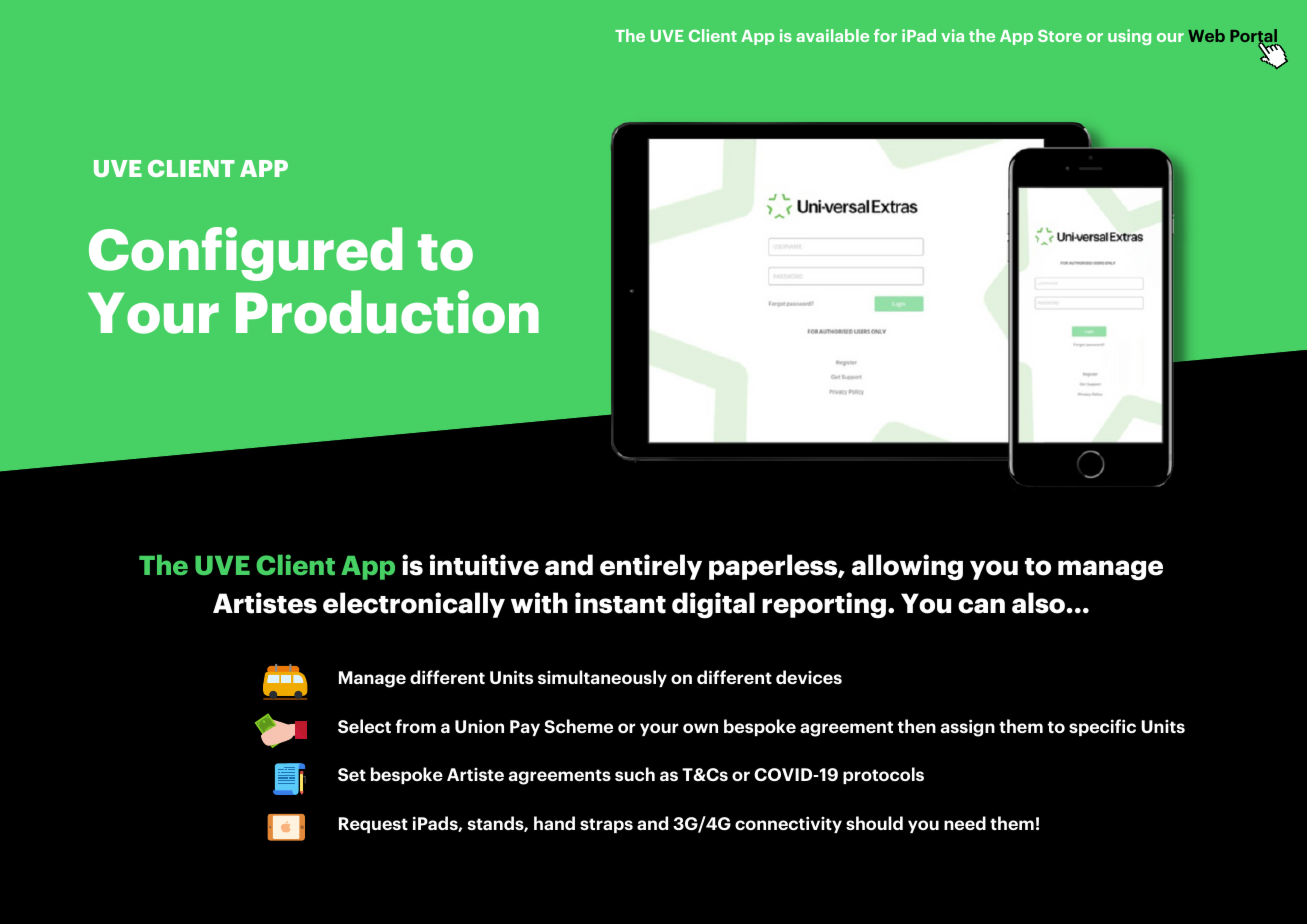 This screenshot has width=1307, height=924. I want to click on Request, so click(373, 825).
